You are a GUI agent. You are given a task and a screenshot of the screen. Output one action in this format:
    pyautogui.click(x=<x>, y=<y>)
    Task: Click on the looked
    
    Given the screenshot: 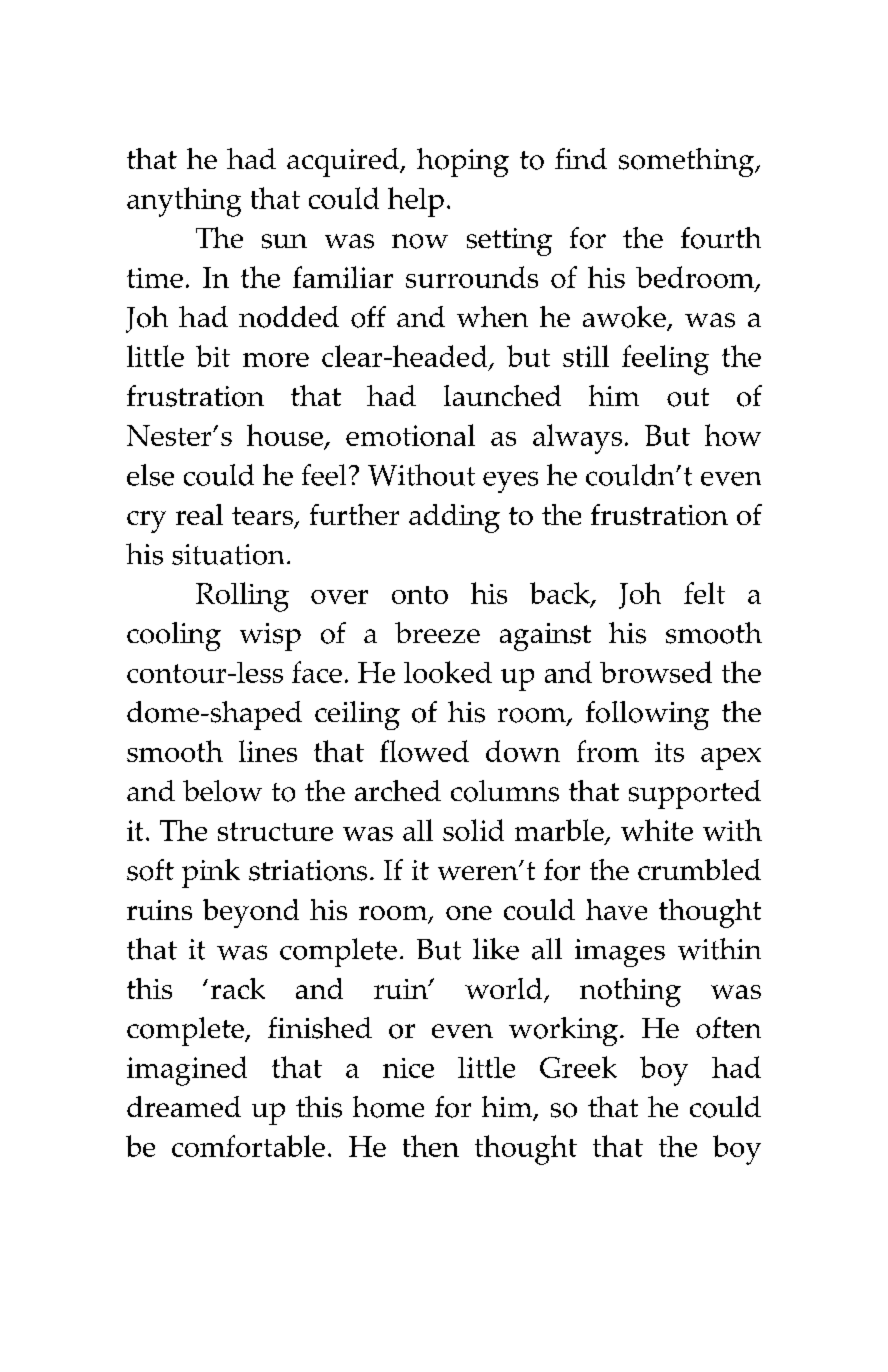 What is the action you would take?
    pyautogui.click(x=448, y=672)
